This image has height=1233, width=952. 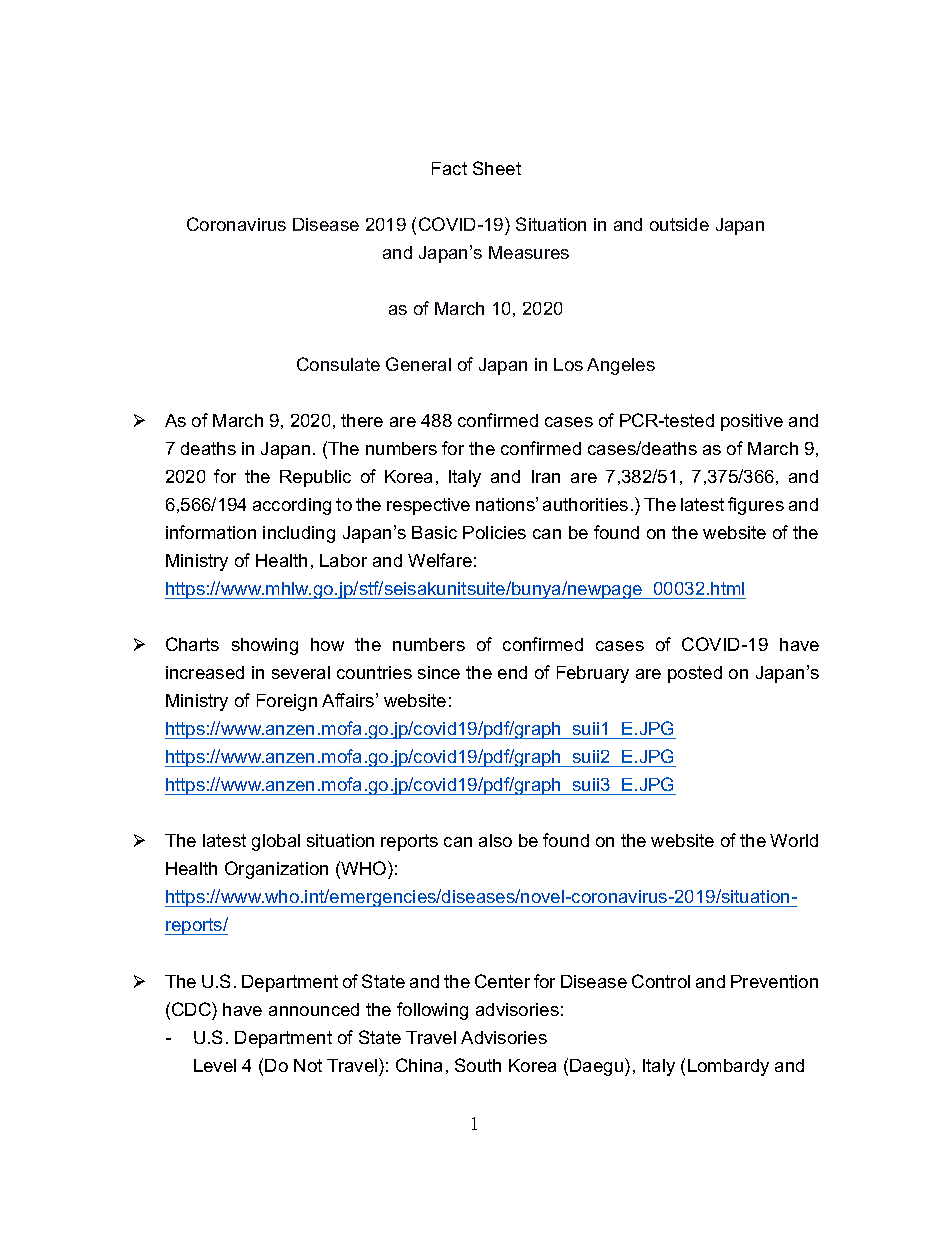 I want to click on Fact, so click(x=449, y=168).
